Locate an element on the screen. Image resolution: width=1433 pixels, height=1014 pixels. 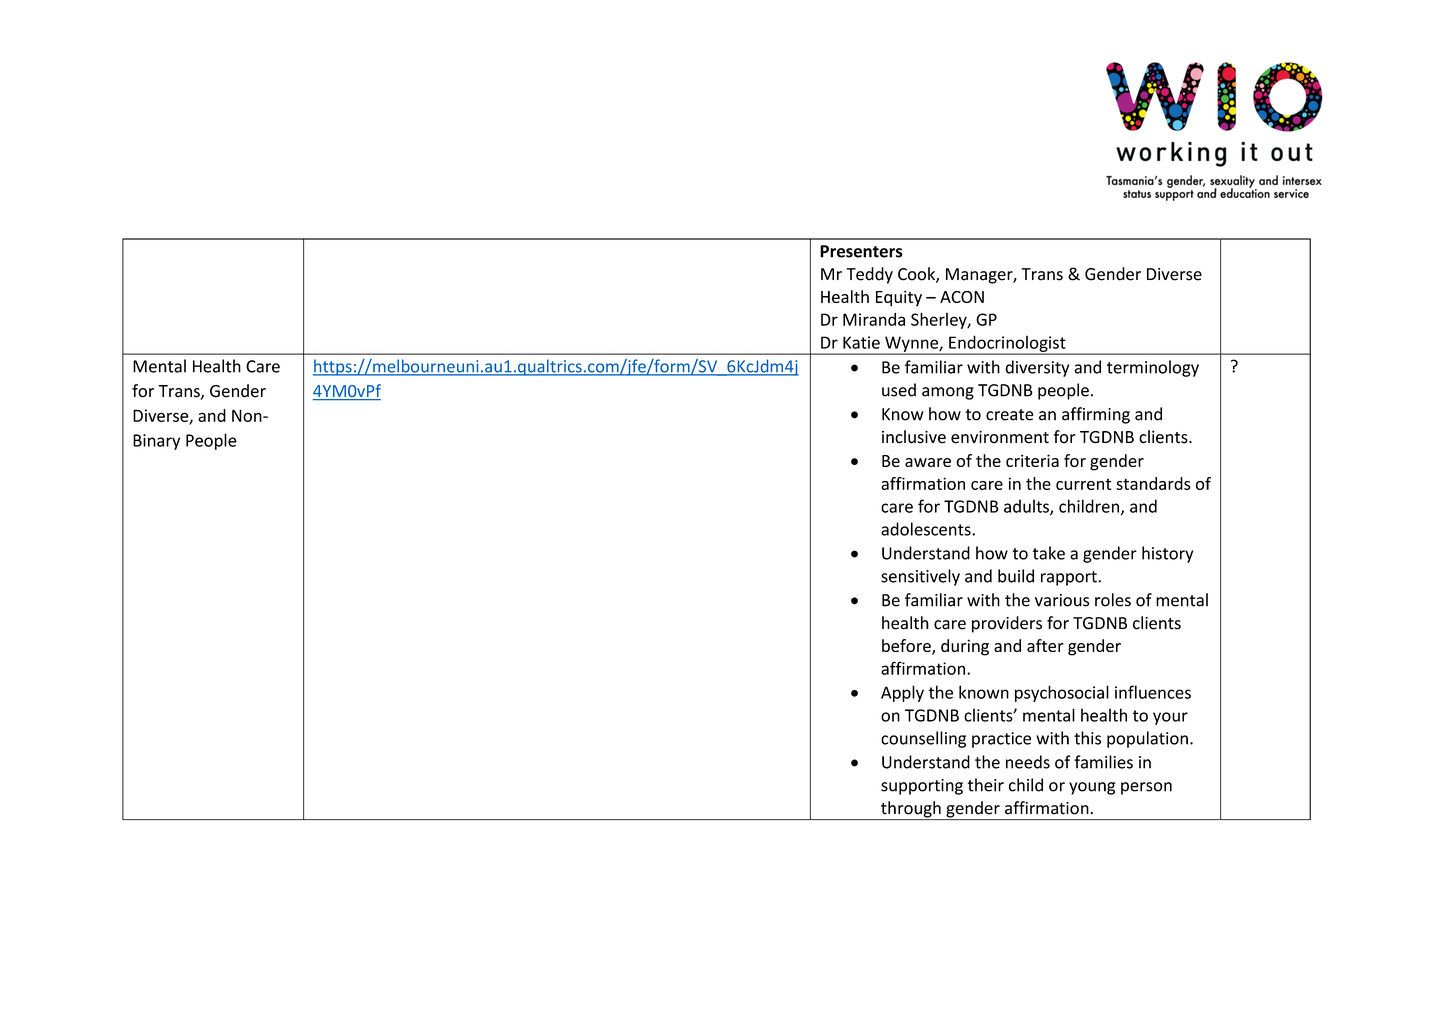
providers is located at coordinates (1007, 624).
